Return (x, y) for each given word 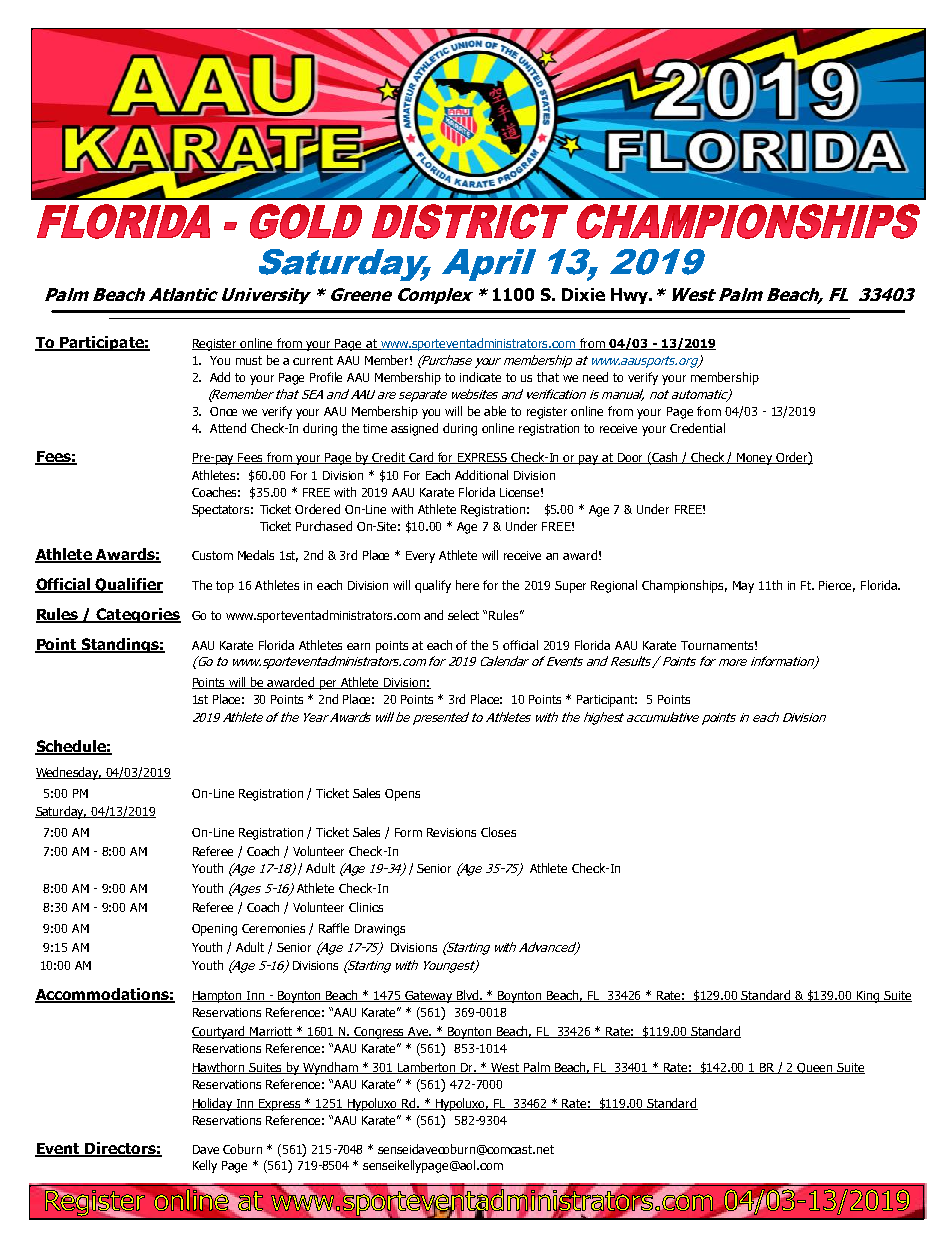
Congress (380, 1033)
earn (358, 646)
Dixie (583, 294)
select (463, 615)
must (249, 360)
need (595, 377)
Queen (815, 1068)
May (743, 587)
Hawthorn (220, 1068)
